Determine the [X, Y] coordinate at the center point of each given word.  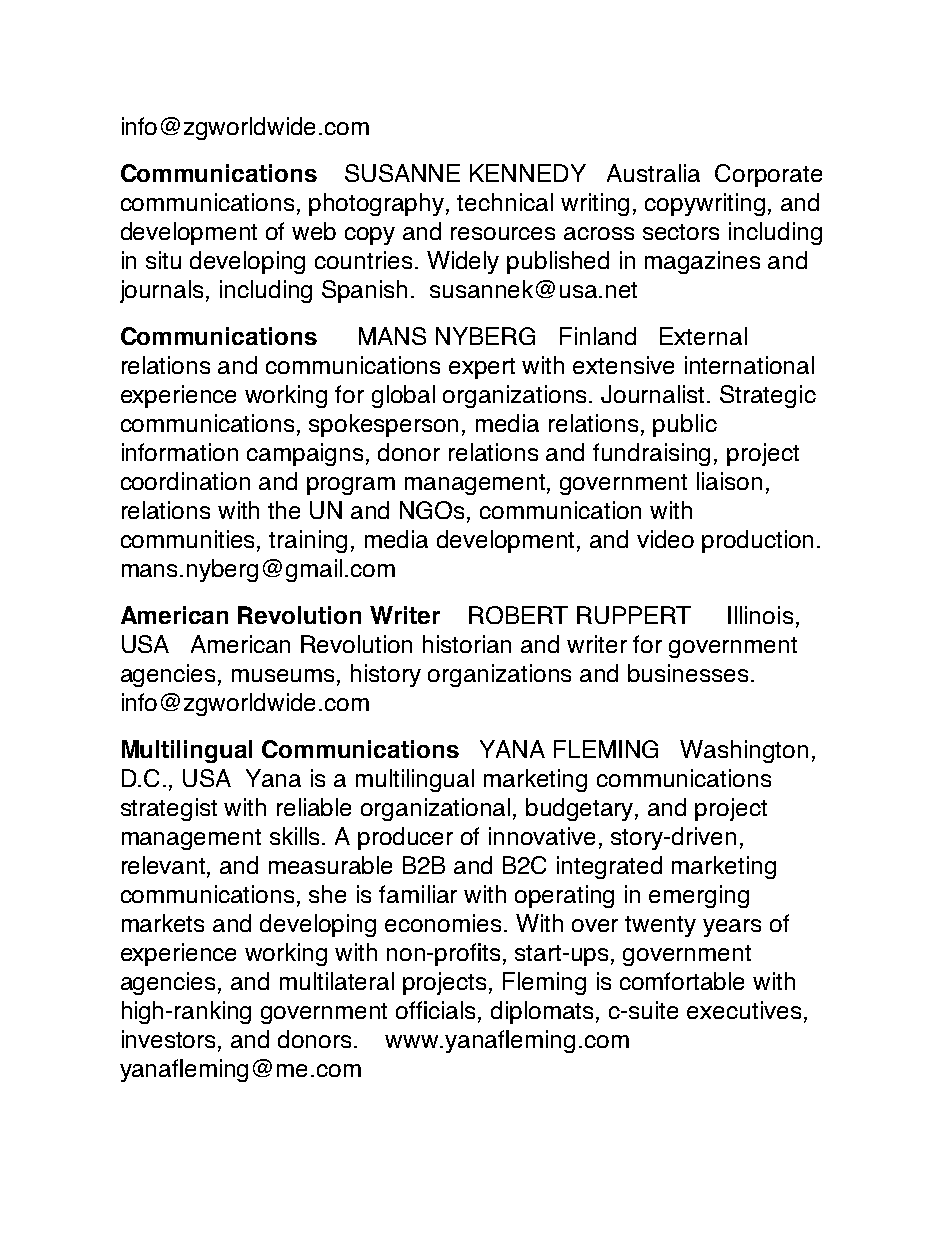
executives [744, 1010]
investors [170, 1040]
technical [505, 202]
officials [437, 1011]
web [314, 231]
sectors [681, 232]
